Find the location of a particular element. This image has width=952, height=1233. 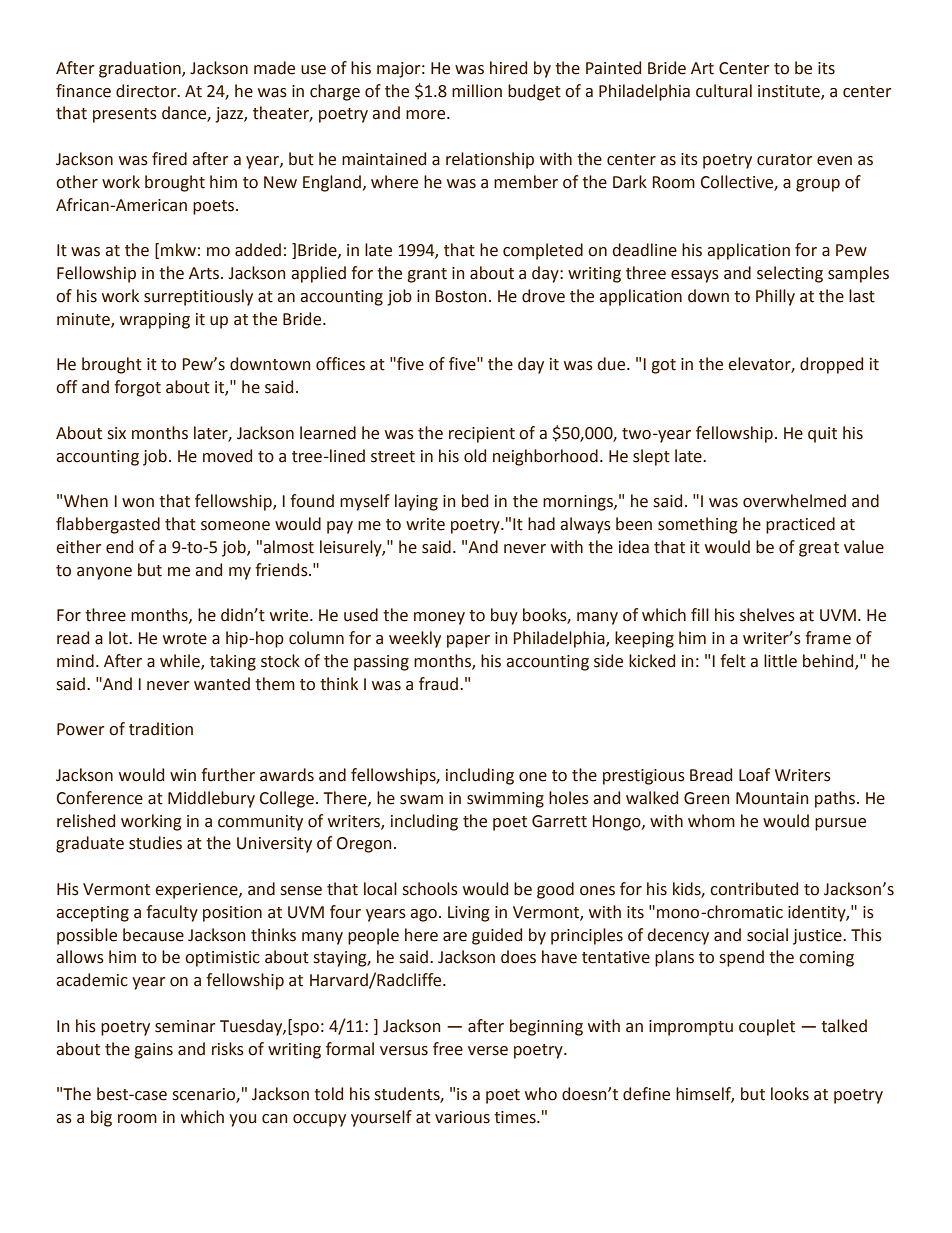

buy is located at coordinates (504, 616).
